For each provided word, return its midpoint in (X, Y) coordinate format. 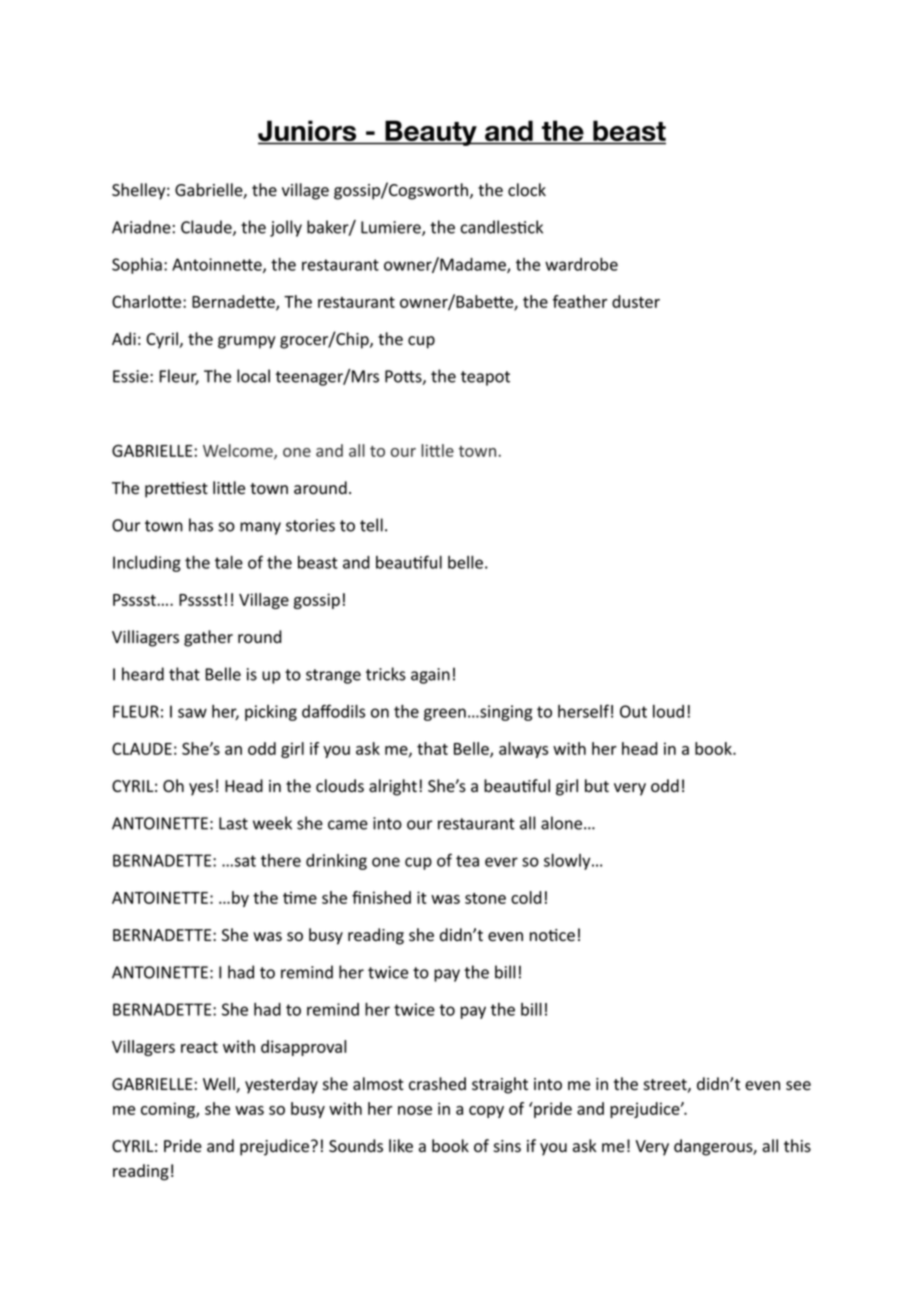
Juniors (308, 132)
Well (220, 1085)
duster (636, 301)
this (797, 1146)
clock (527, 190)
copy (486, 1112)
